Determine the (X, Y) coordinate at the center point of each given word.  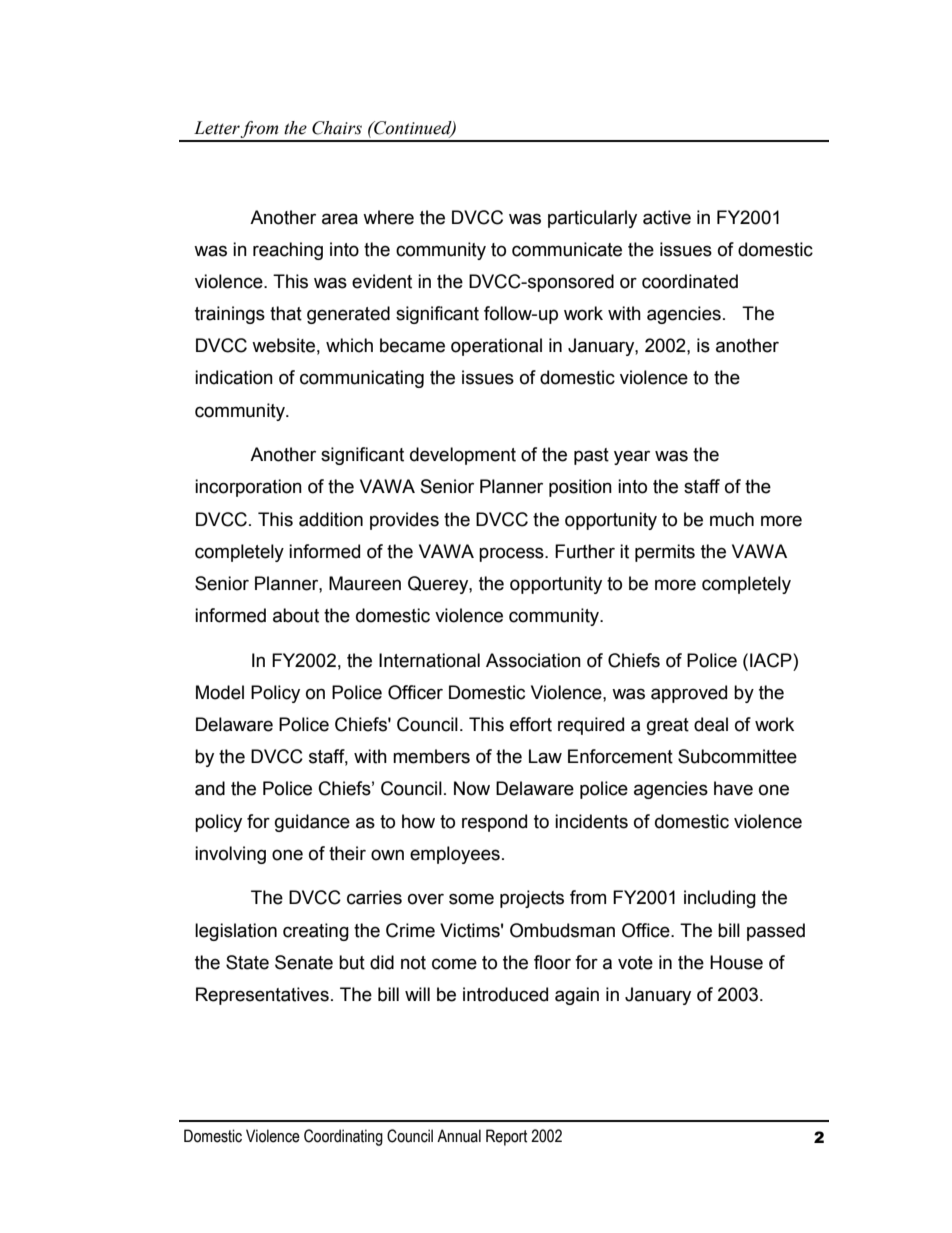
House (736, 962)
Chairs (337, 128)
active (667, 217)
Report (506, 1137)
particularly (592, 219)
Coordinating (343, 1137)
